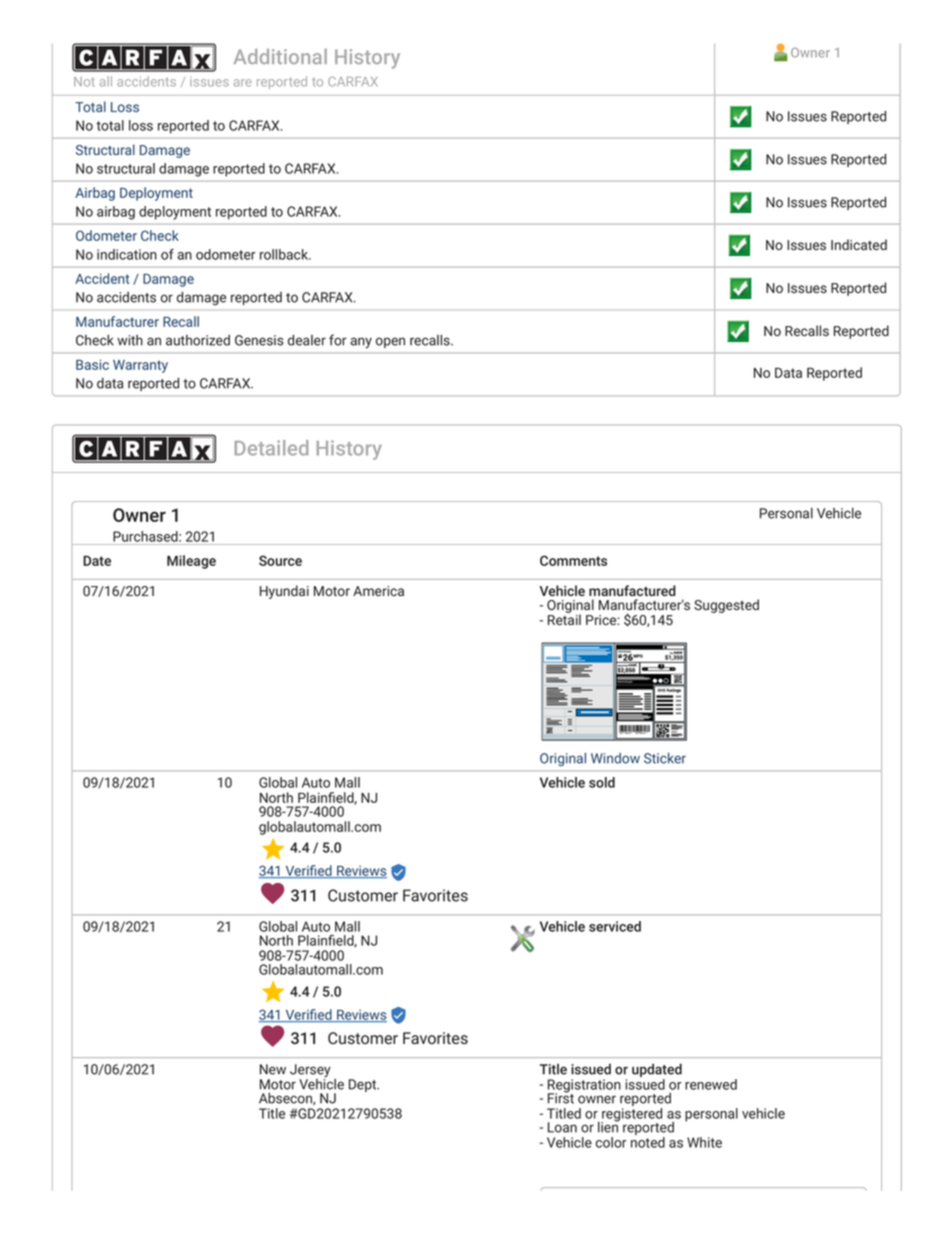 The image size is (952, 1233). Describe the element at coordinates (561, 1097) in the image. I see `First` at that location.
